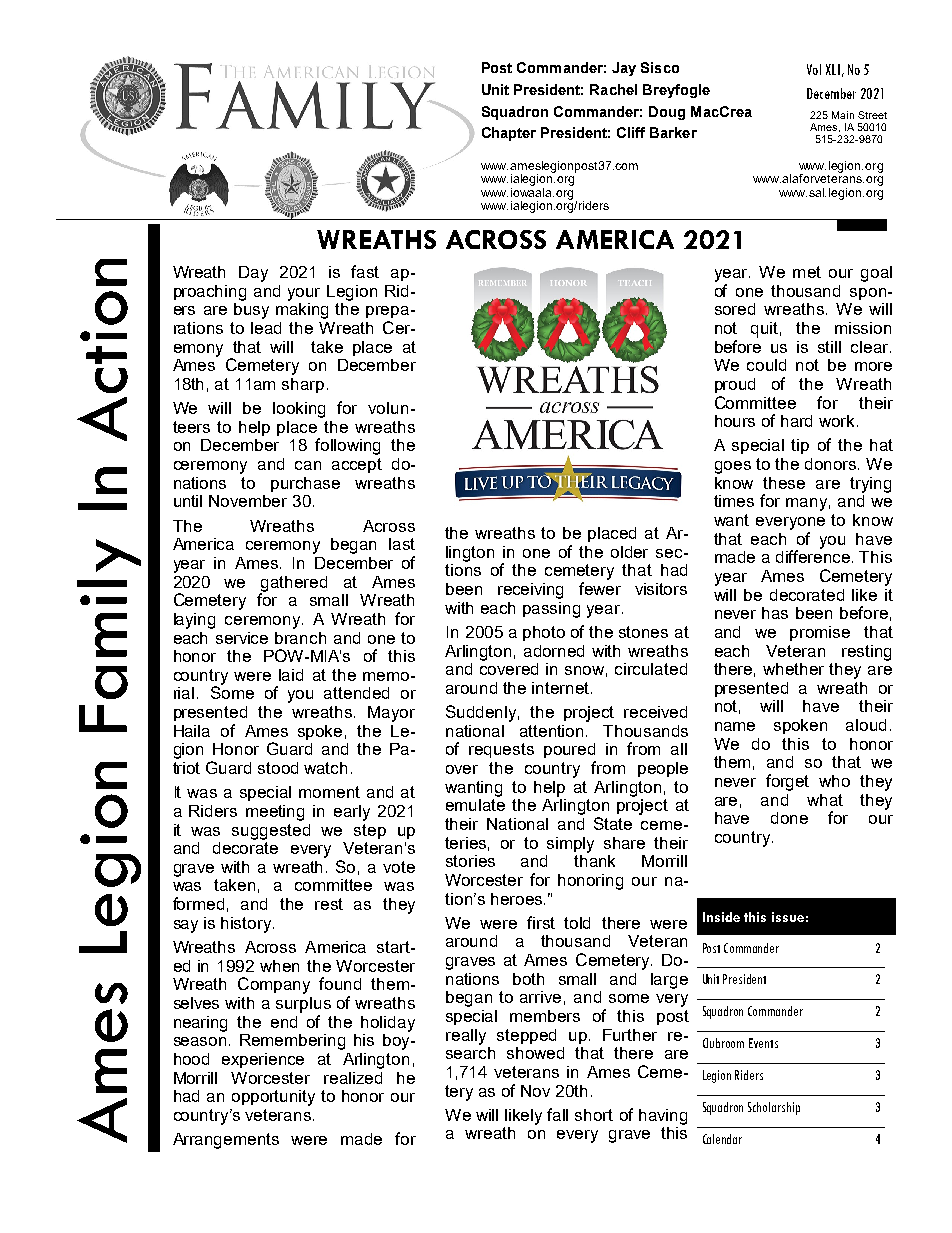 Image resolution: width=952 pixels, height=1233 pixels. Describe the element at coordinates (843, 115) in the page. I see `Main` at that location.
